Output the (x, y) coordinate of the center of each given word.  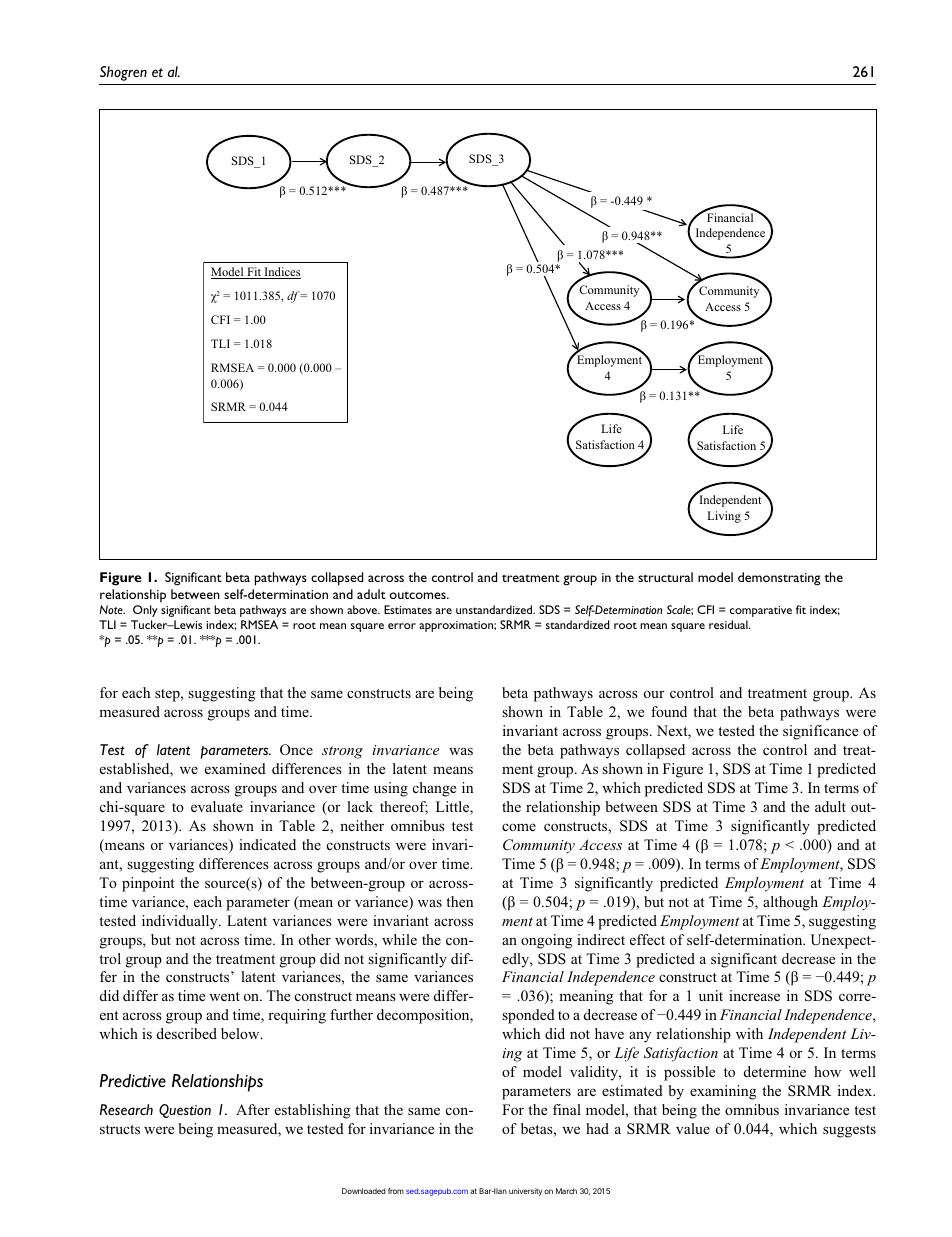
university (525, 1192)
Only (145, 611)
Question (185, 1111)
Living (724, 517)
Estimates (408, 609)
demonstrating (779, 579)
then (459, 901)
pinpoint (148, 884)
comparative (761, 611)
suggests (849, 1131)
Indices (281, 273)
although (790, 903)
